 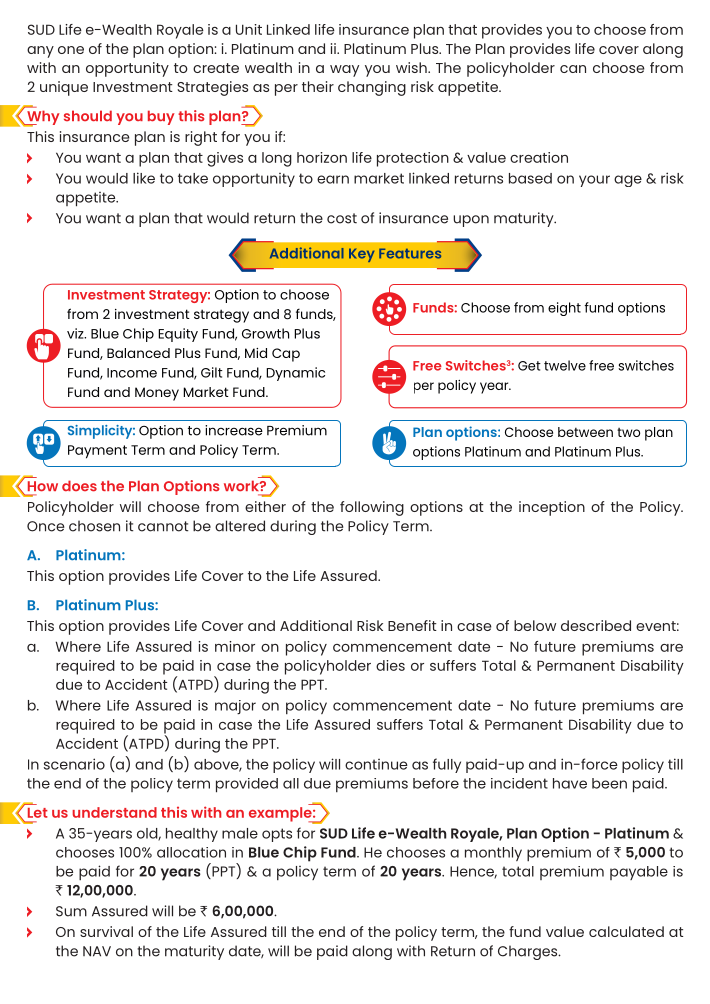 I want to click on eight, so click(x=564, y=309).
